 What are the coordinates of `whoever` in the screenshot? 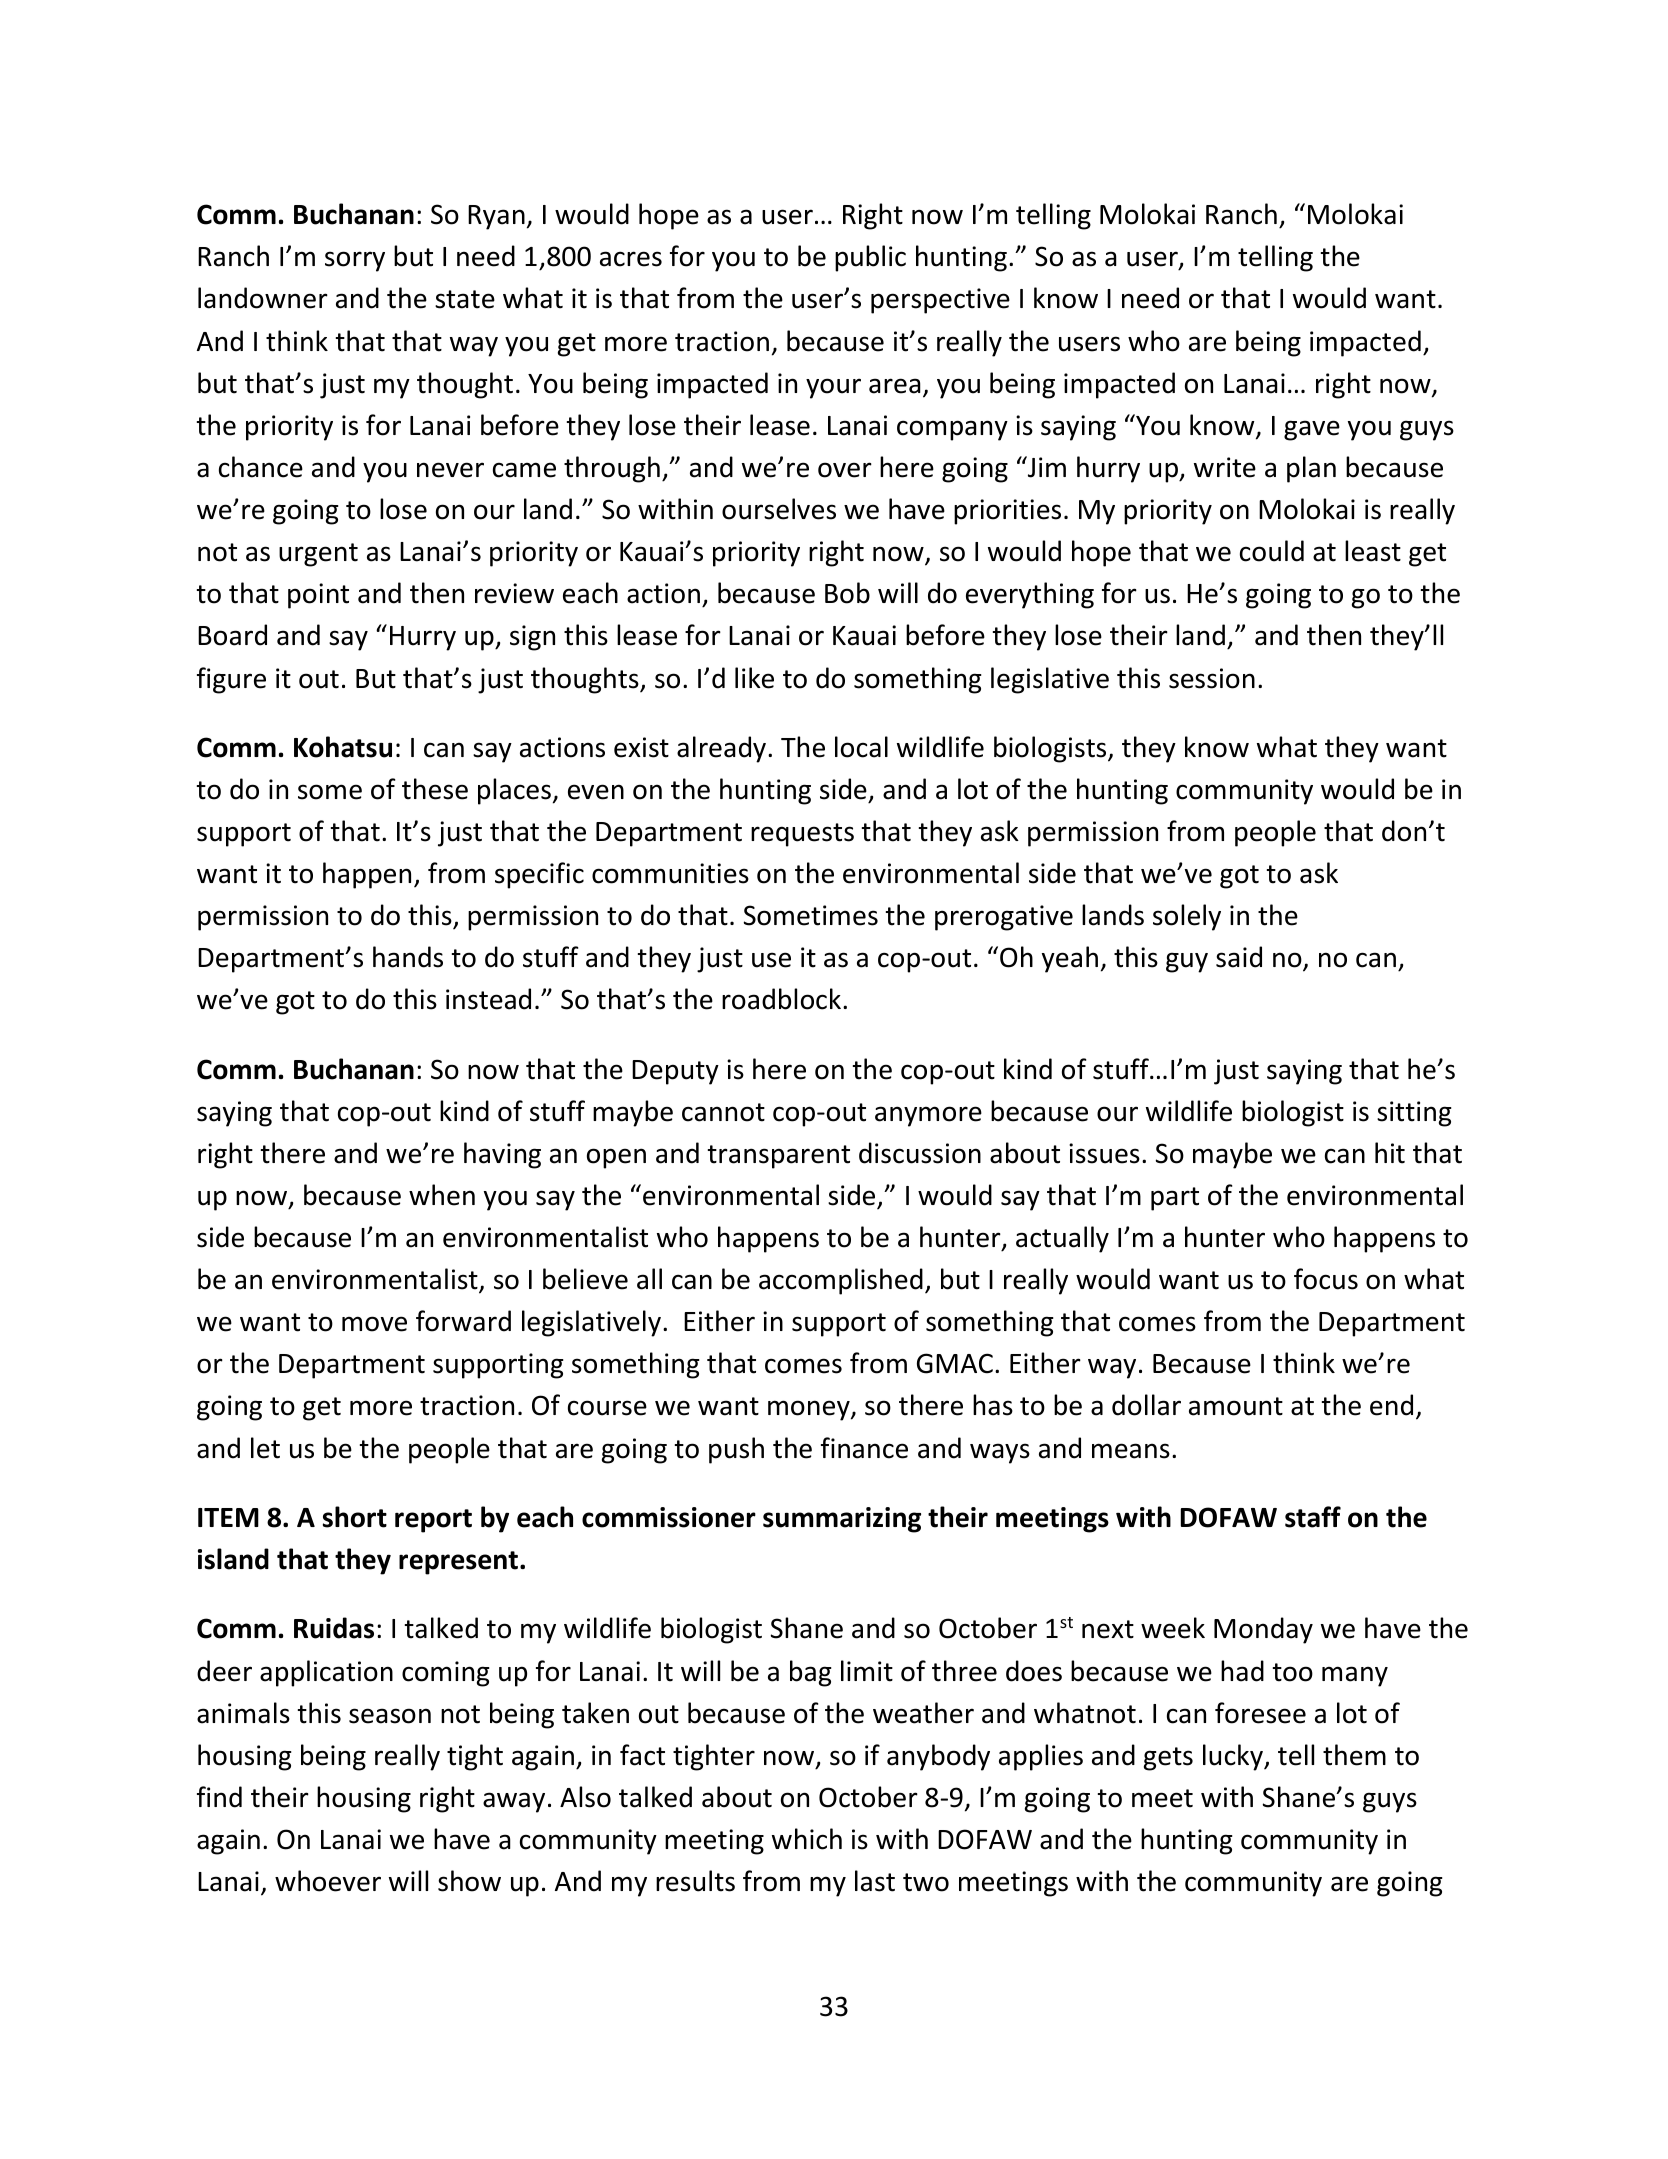 It's located at (328, 1881).
